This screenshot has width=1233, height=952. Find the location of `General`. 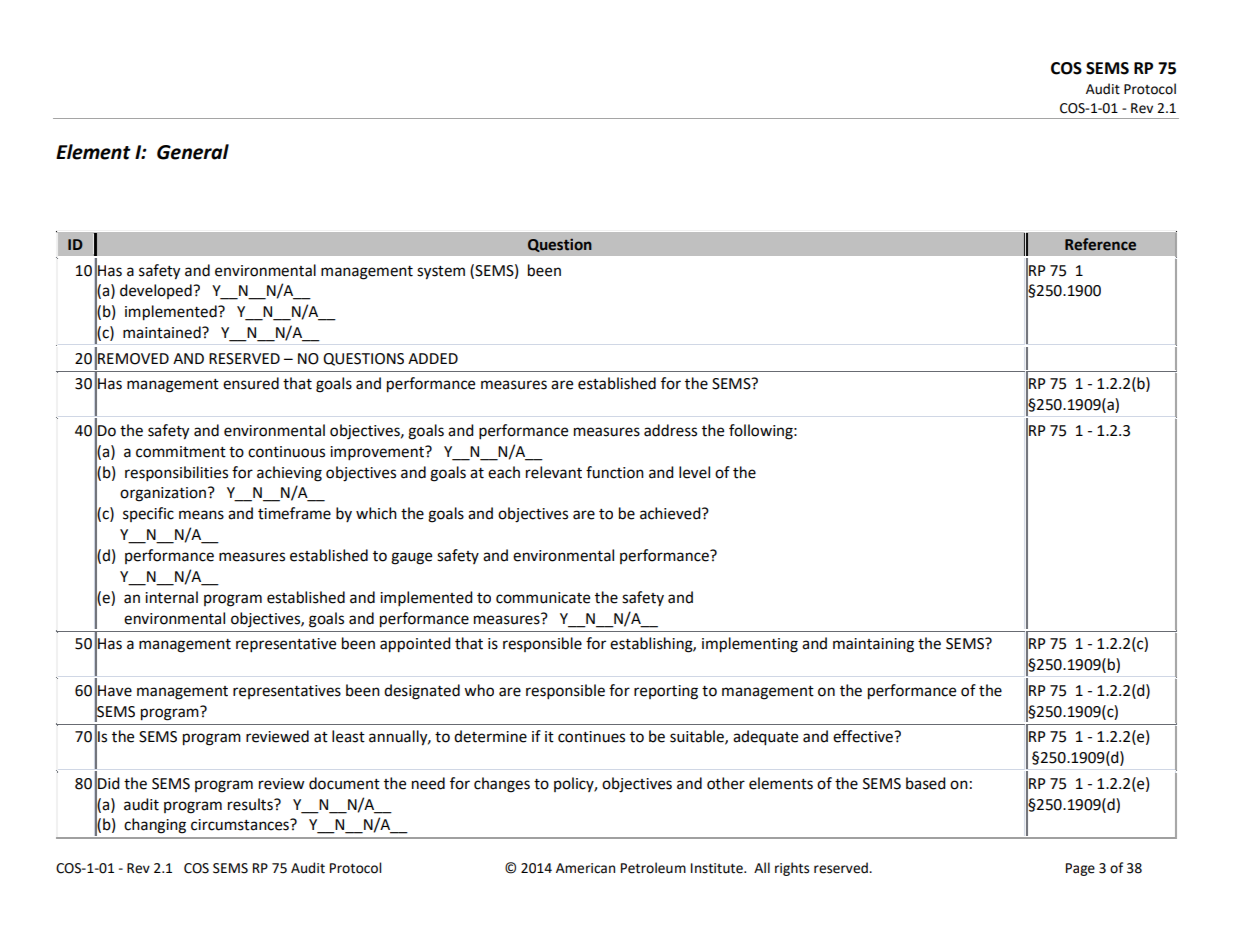

General is located at coordinates (193, 152).
